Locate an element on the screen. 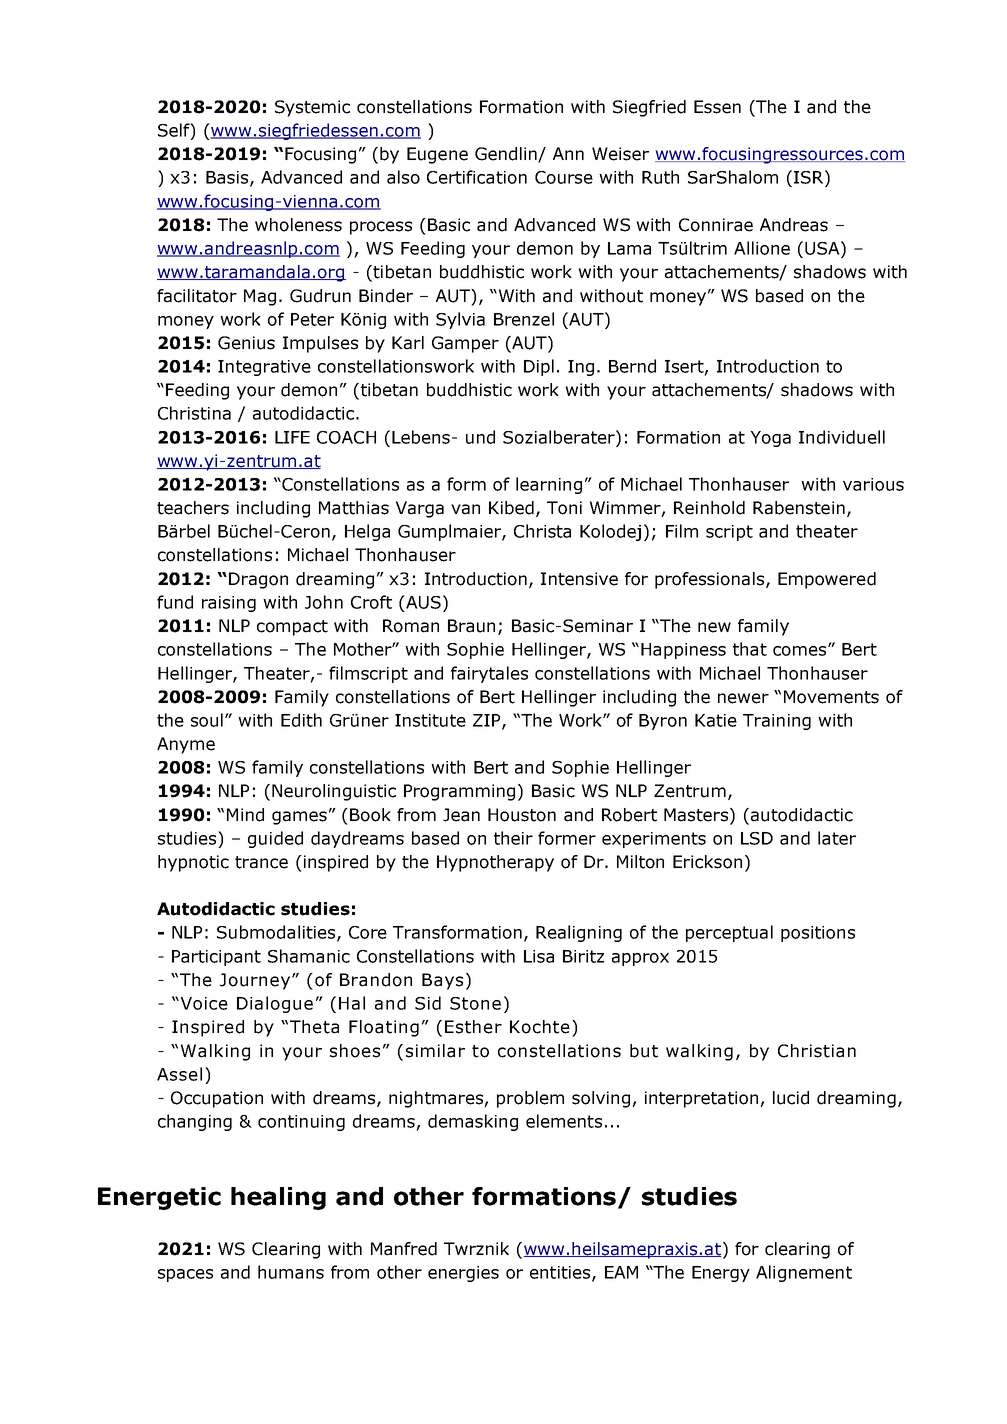 This screenshot has height=1424, width=1007. teachers is located at coordinates (193, 508).
